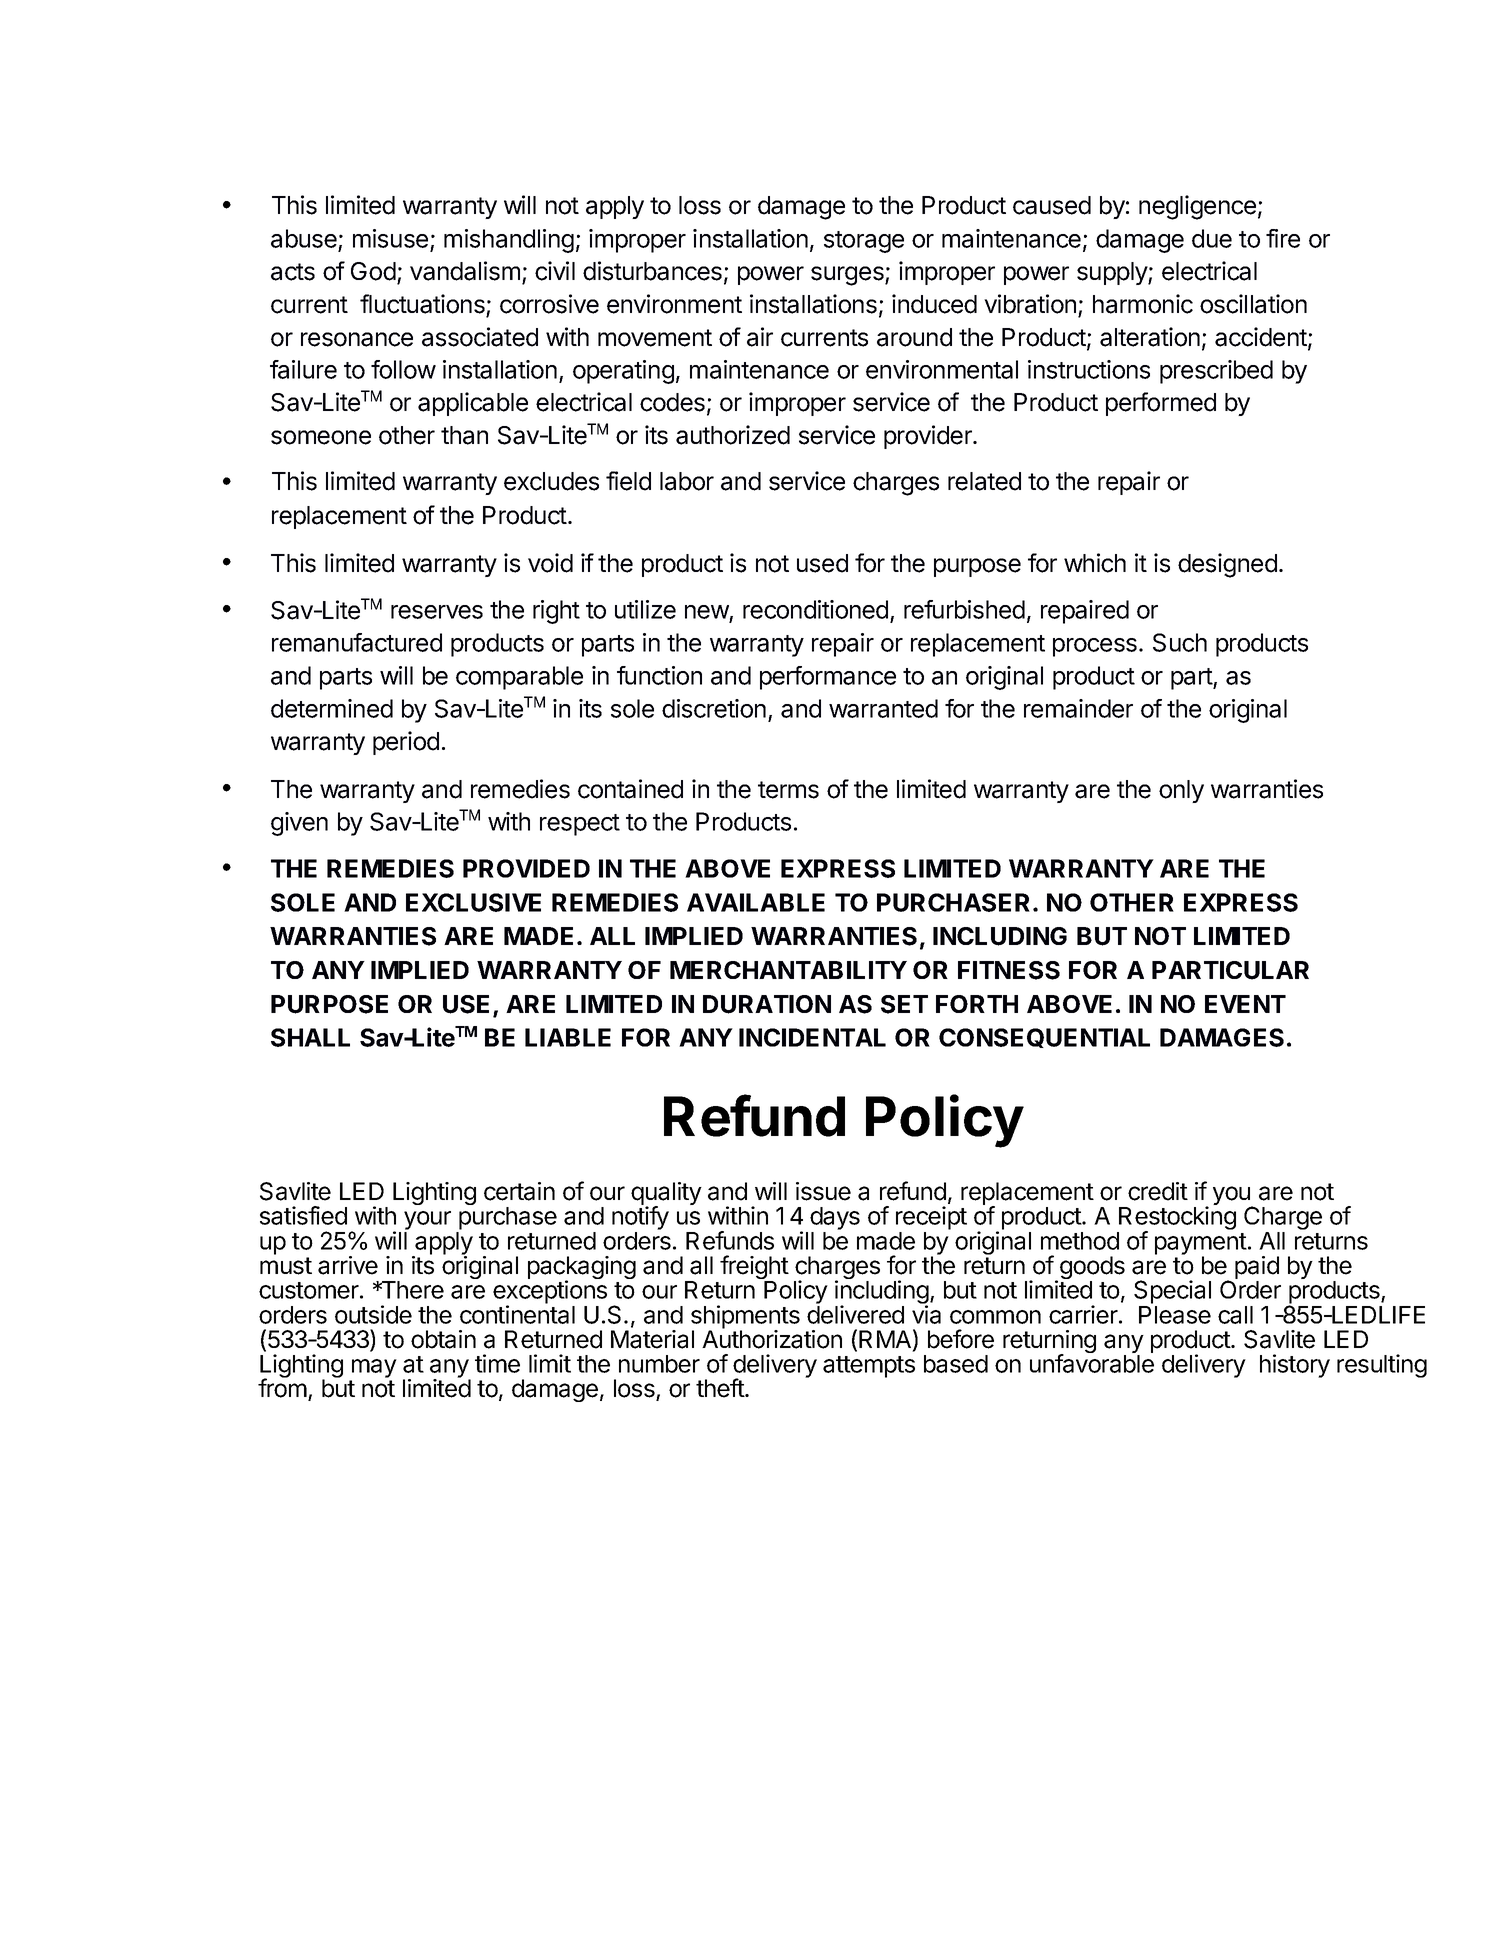  What do you see at coordinates (551, 481) in the page?
I see `excludes` at bounding box center [551, 481].
